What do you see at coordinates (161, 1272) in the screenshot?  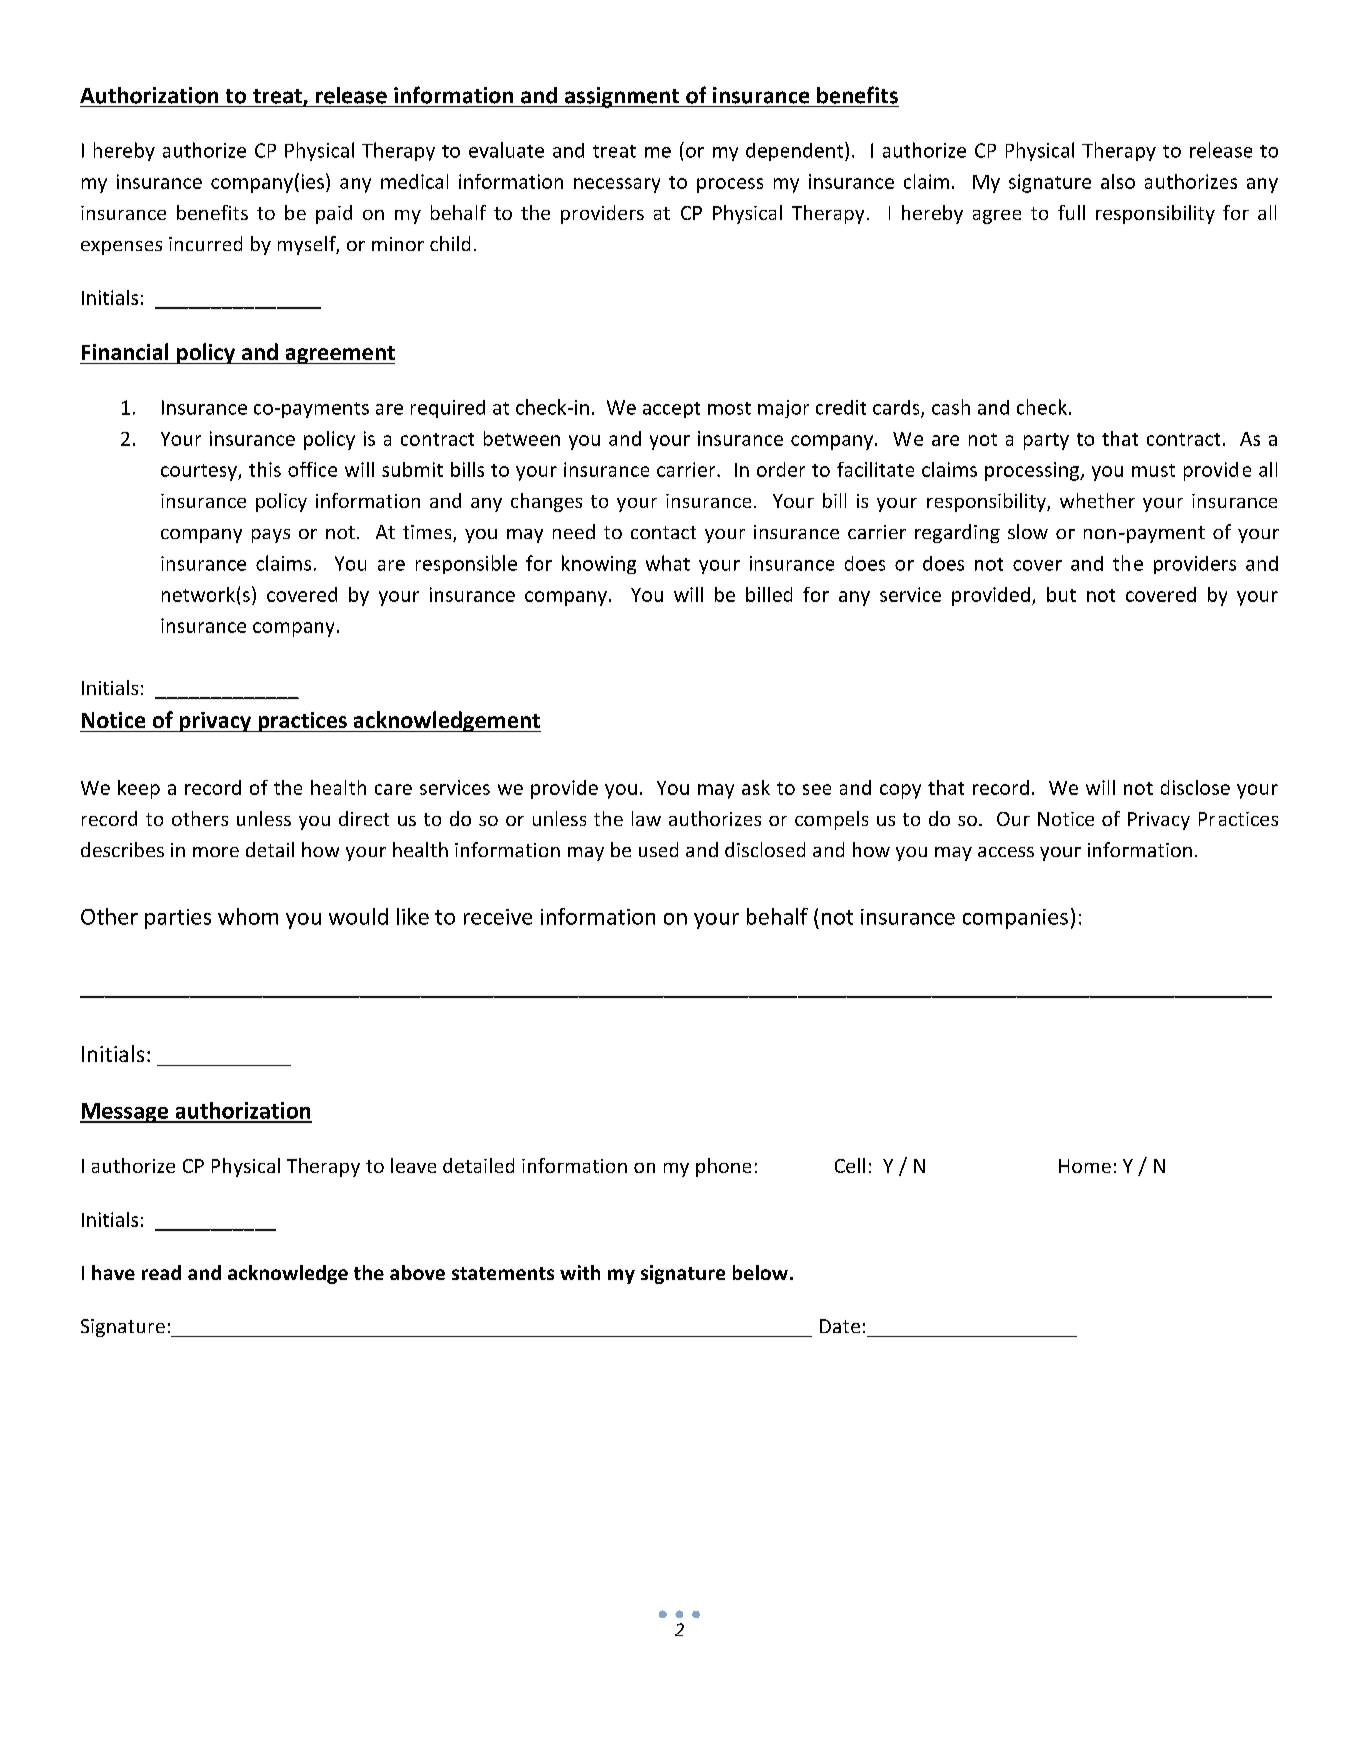 I see `read` at bounding box center [161, 1272].
